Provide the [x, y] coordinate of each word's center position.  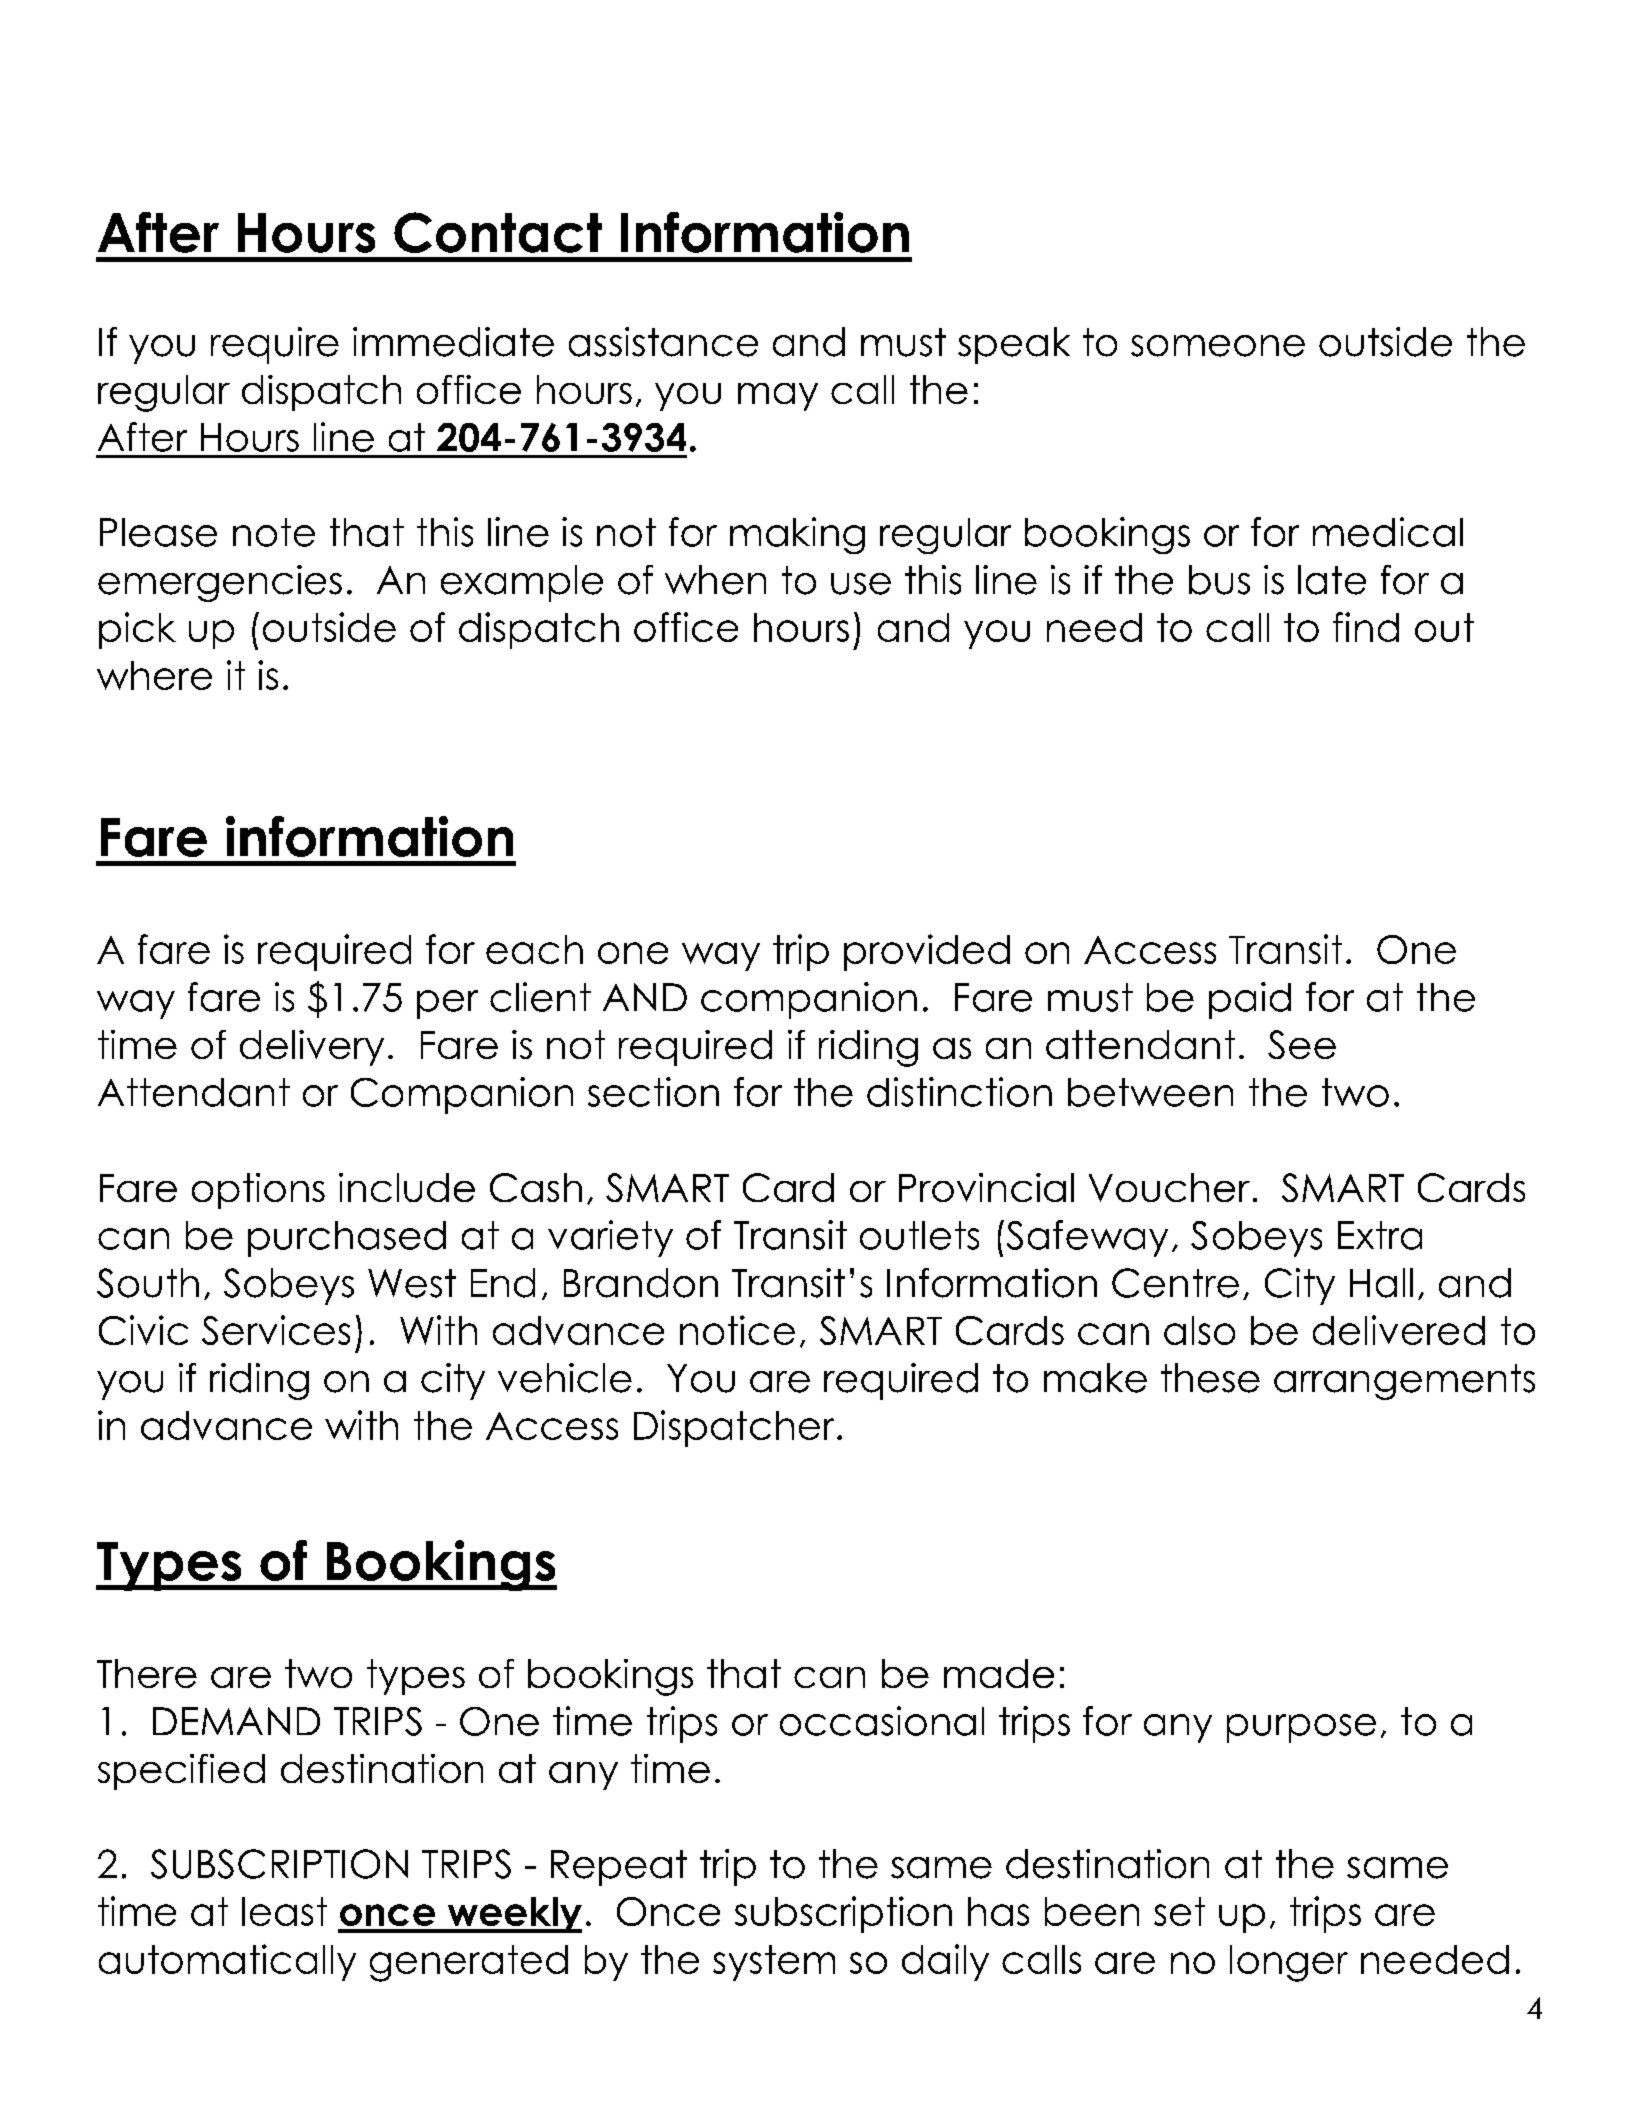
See [1302, 1044]
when [715, 580]
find [1366, 627]
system [774, 1963]
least [284, 1911]
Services [276, 1330]
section [653, 1092]
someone [1218, 346]
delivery [312, 1048]
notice [737, 1330]
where [154, 675]
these [1210, 1378]
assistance [663, 342]
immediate [453, 342]
